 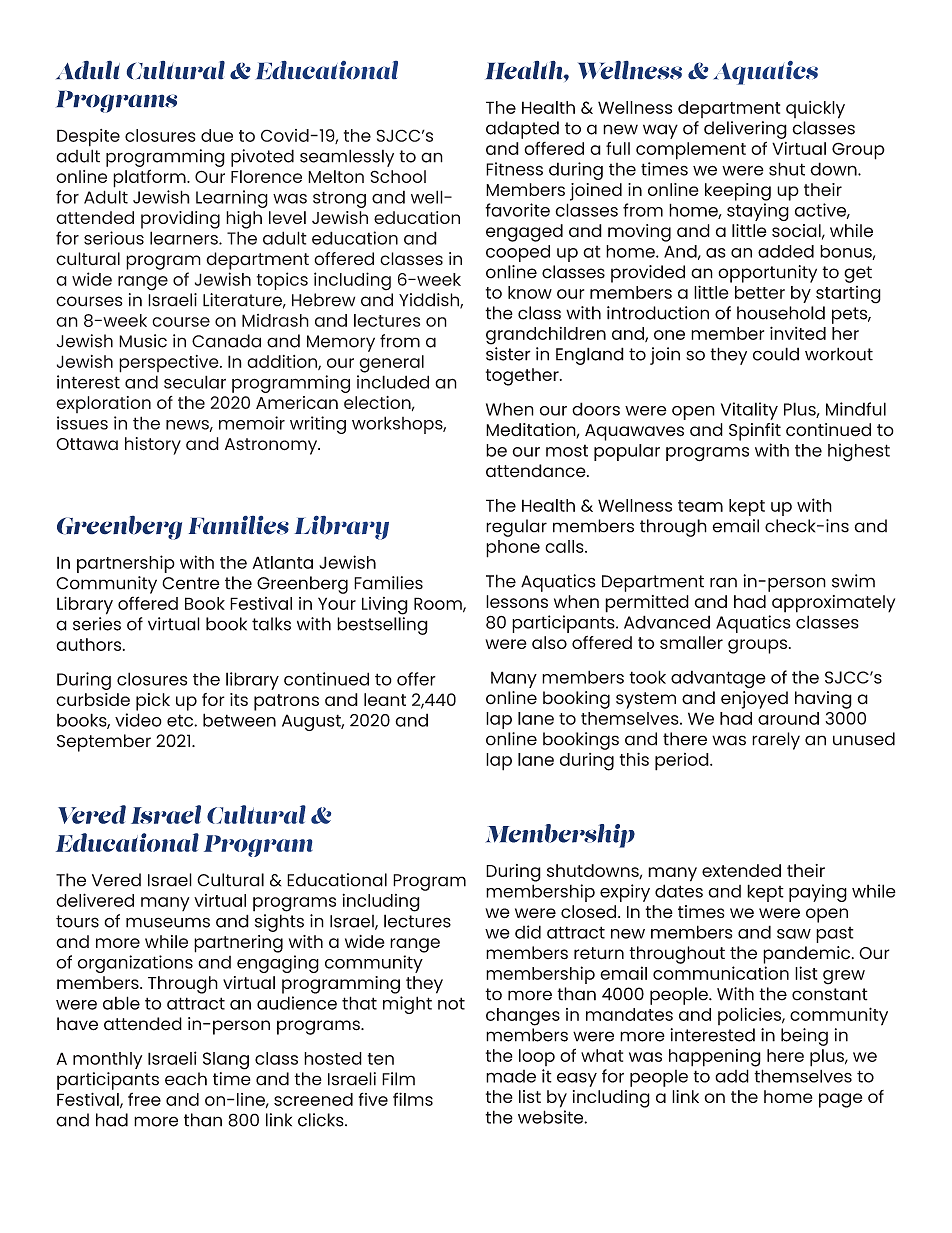 I want to click on attendance, so click(x=537, y=471).
